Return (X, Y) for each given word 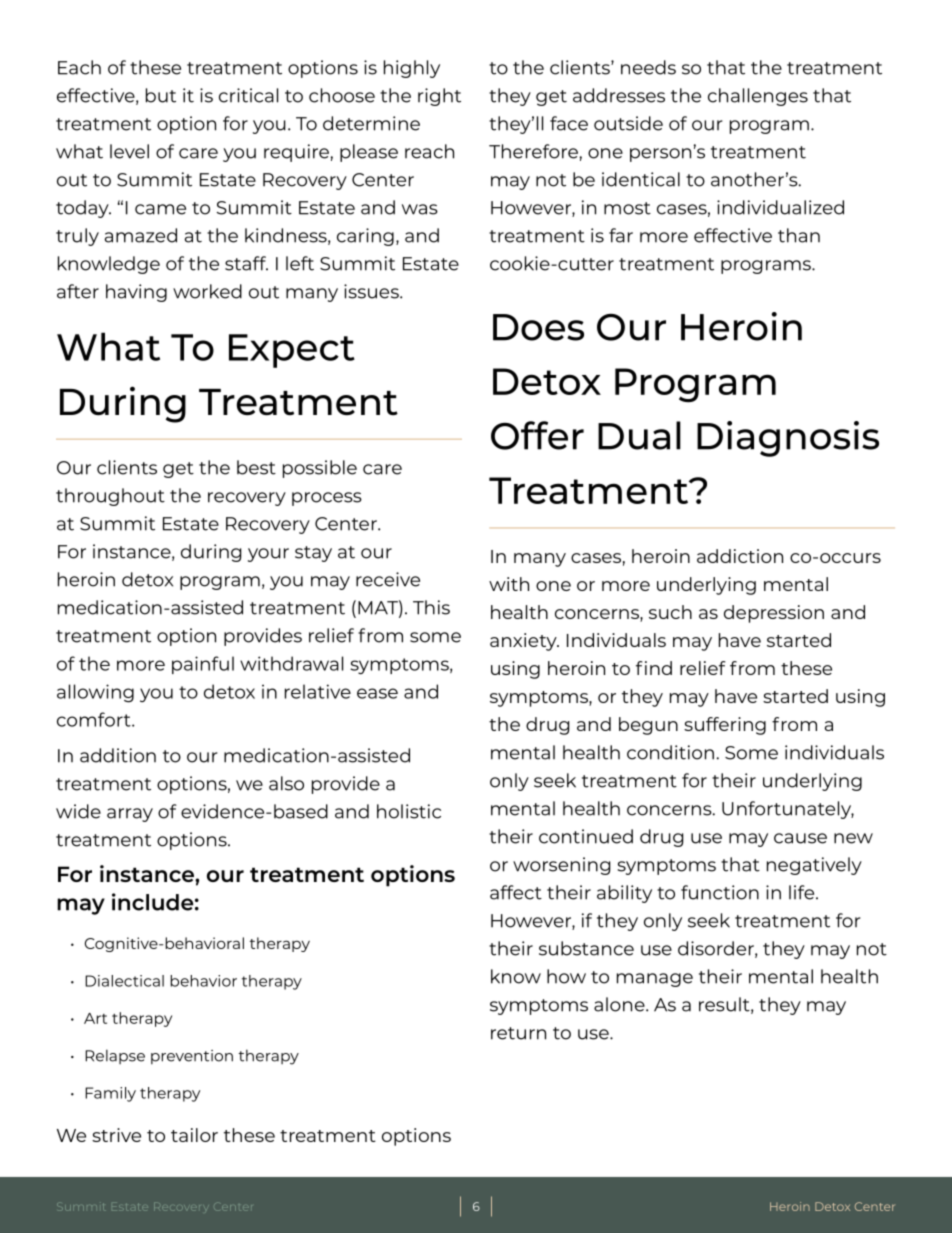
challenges (758, 97)
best (256, 467)
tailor (194, 1135)
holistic (409, 811)
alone (620, 1004)
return (518, 1033)
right (439, 97)
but (161, 95)
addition (118, 755)
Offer (537, 435)
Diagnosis (788, 439)
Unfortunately (788, 810)
